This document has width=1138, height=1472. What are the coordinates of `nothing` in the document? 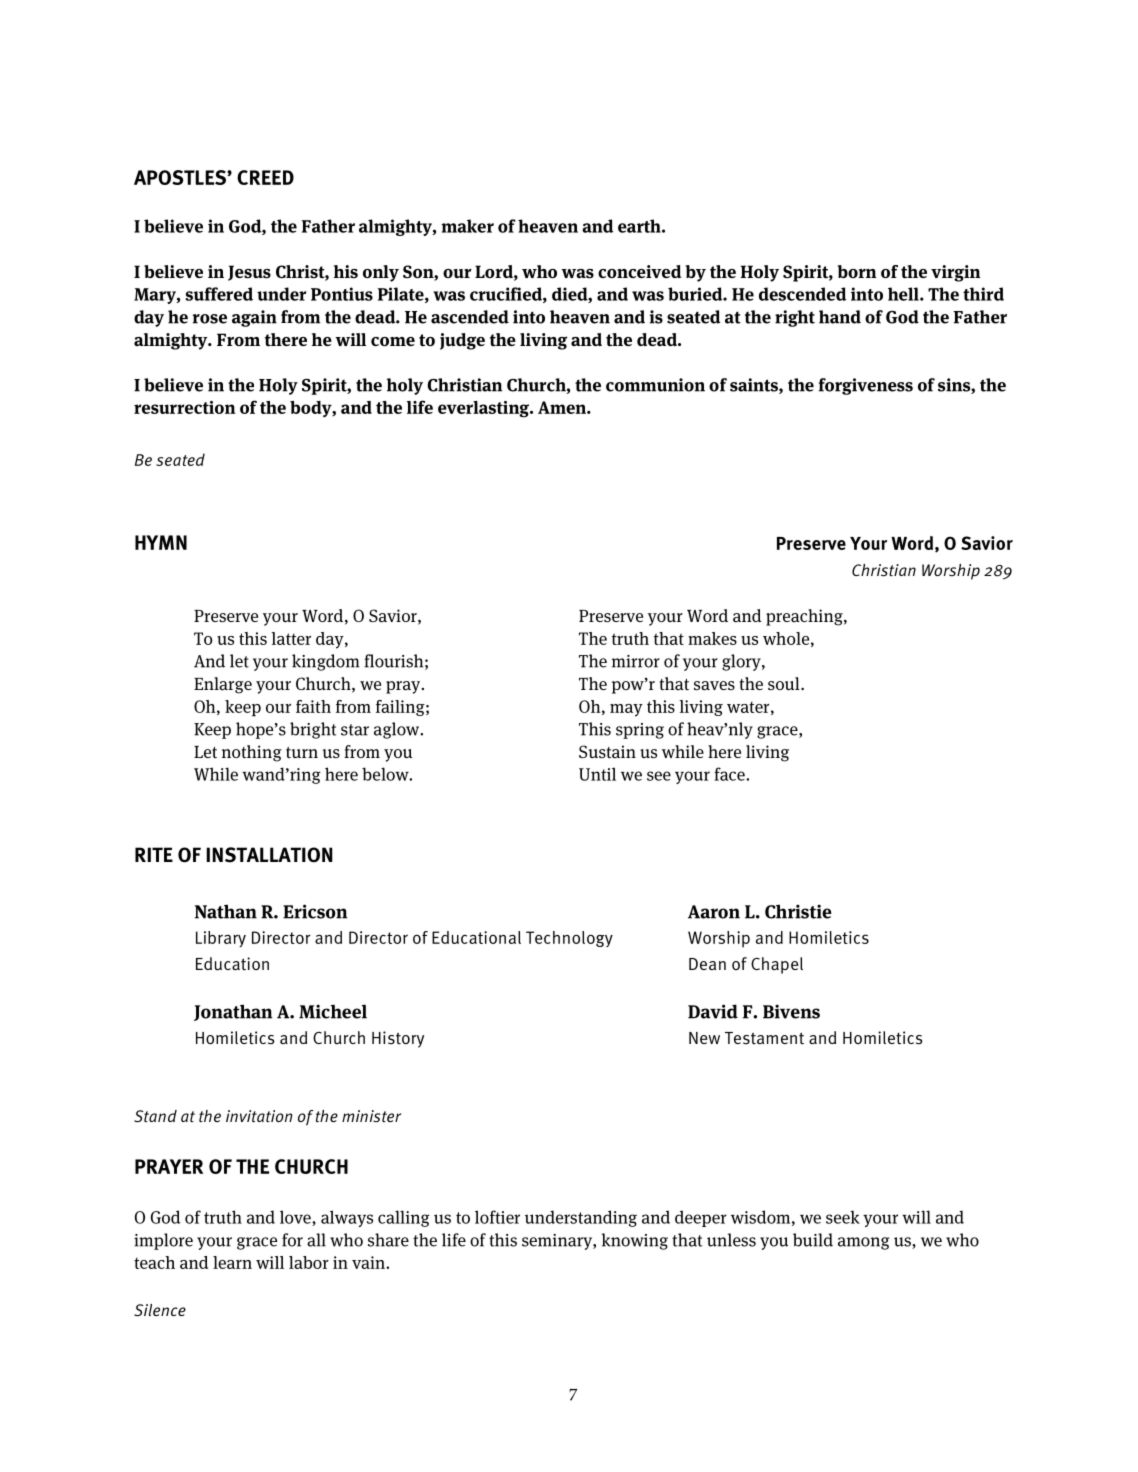 It's located at (251, 753).
